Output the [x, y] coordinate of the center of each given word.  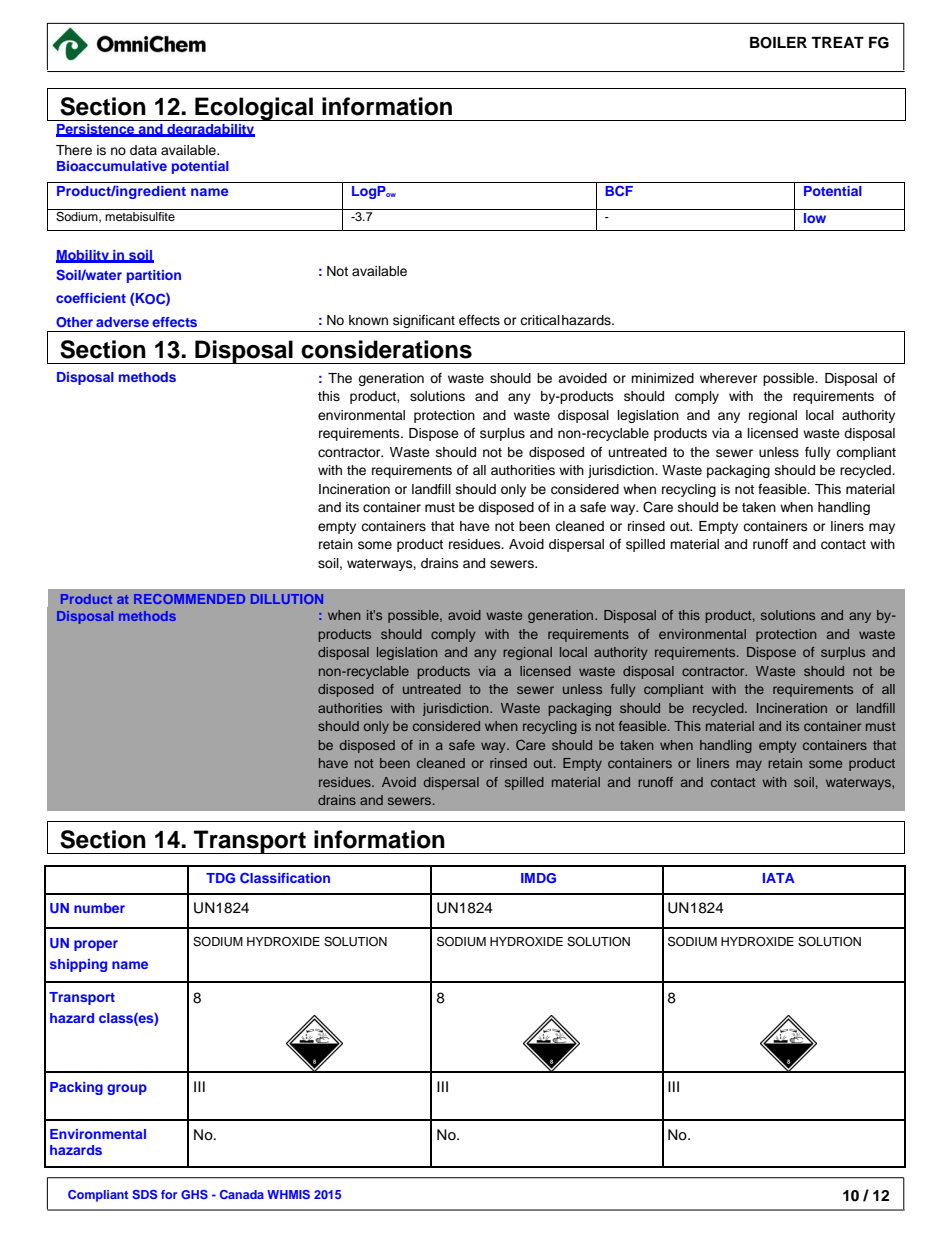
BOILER [778, 43]
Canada [242, 1194]
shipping [78, 965]
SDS [144, 1194]
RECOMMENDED [189, 599]
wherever [729, 378]
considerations [386, 349]
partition [154, 276]
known [368, 320]
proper [96, 945]
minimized [662, 378]
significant [424, 321]
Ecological [254, 109]
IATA [779, 878]
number [99, 908]
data [143, 150]
